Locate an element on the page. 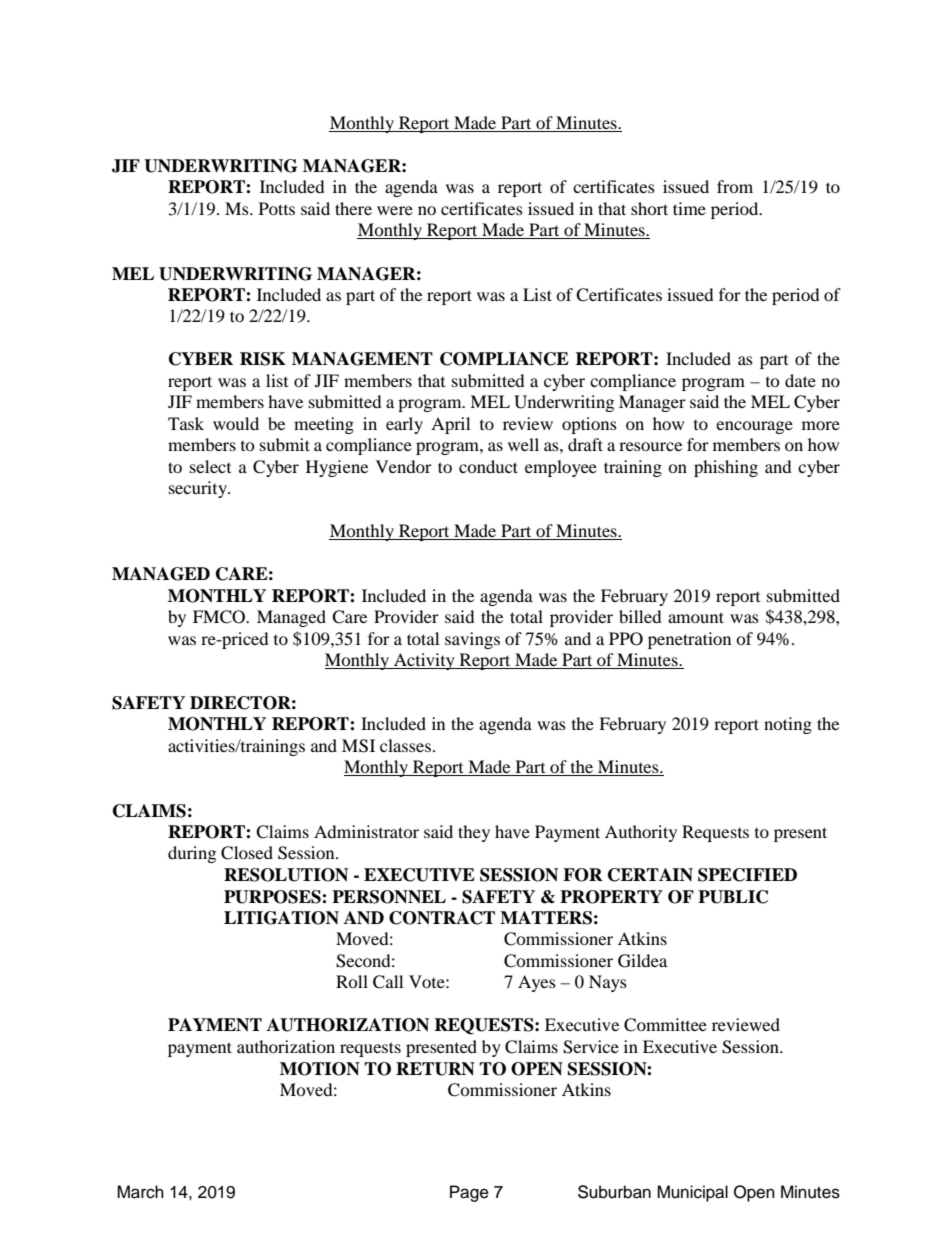  noting is located at coordinates (788, 725).
